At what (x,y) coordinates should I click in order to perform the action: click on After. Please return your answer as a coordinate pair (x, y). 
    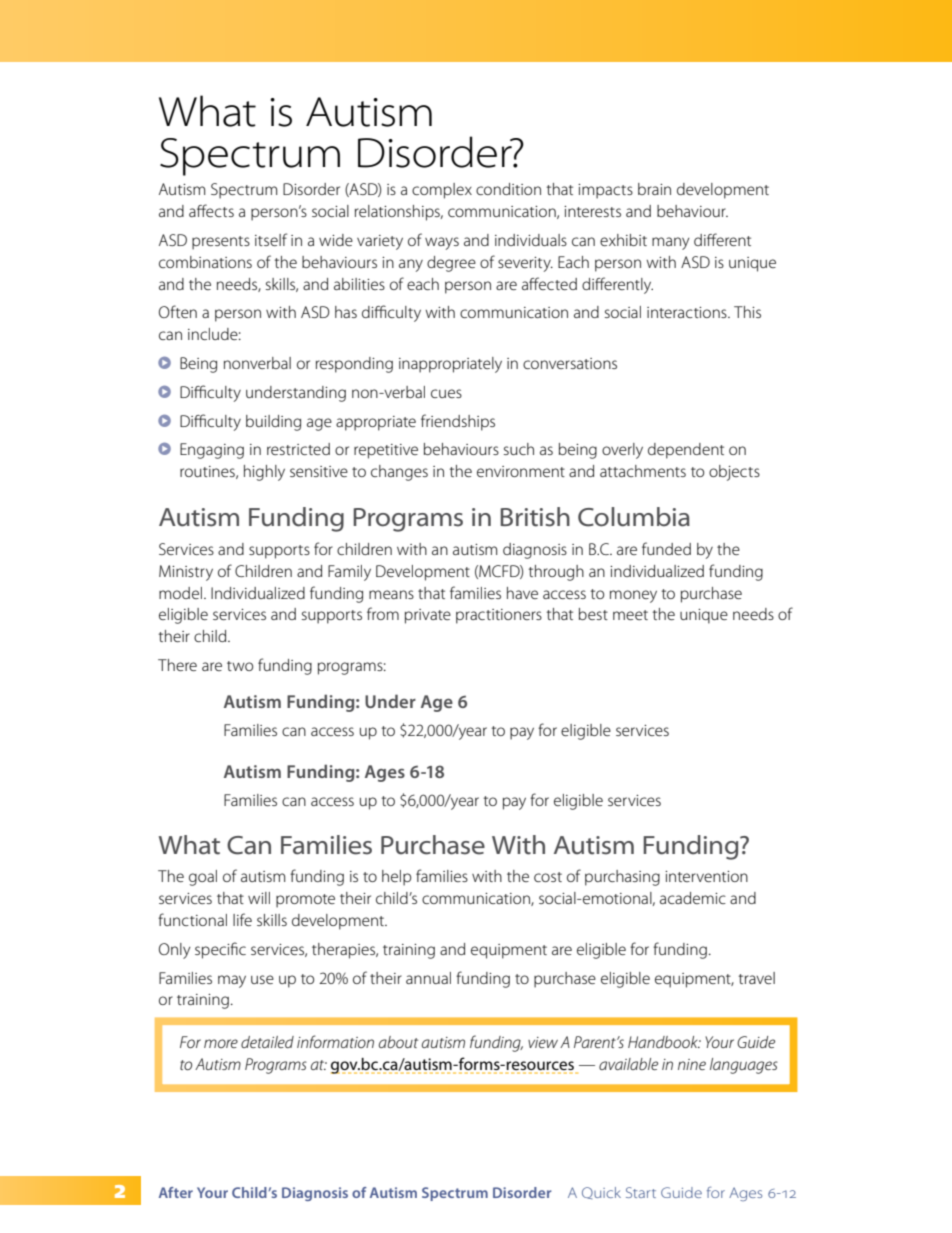
    Looking at the image, I should click on (176, 1192).
